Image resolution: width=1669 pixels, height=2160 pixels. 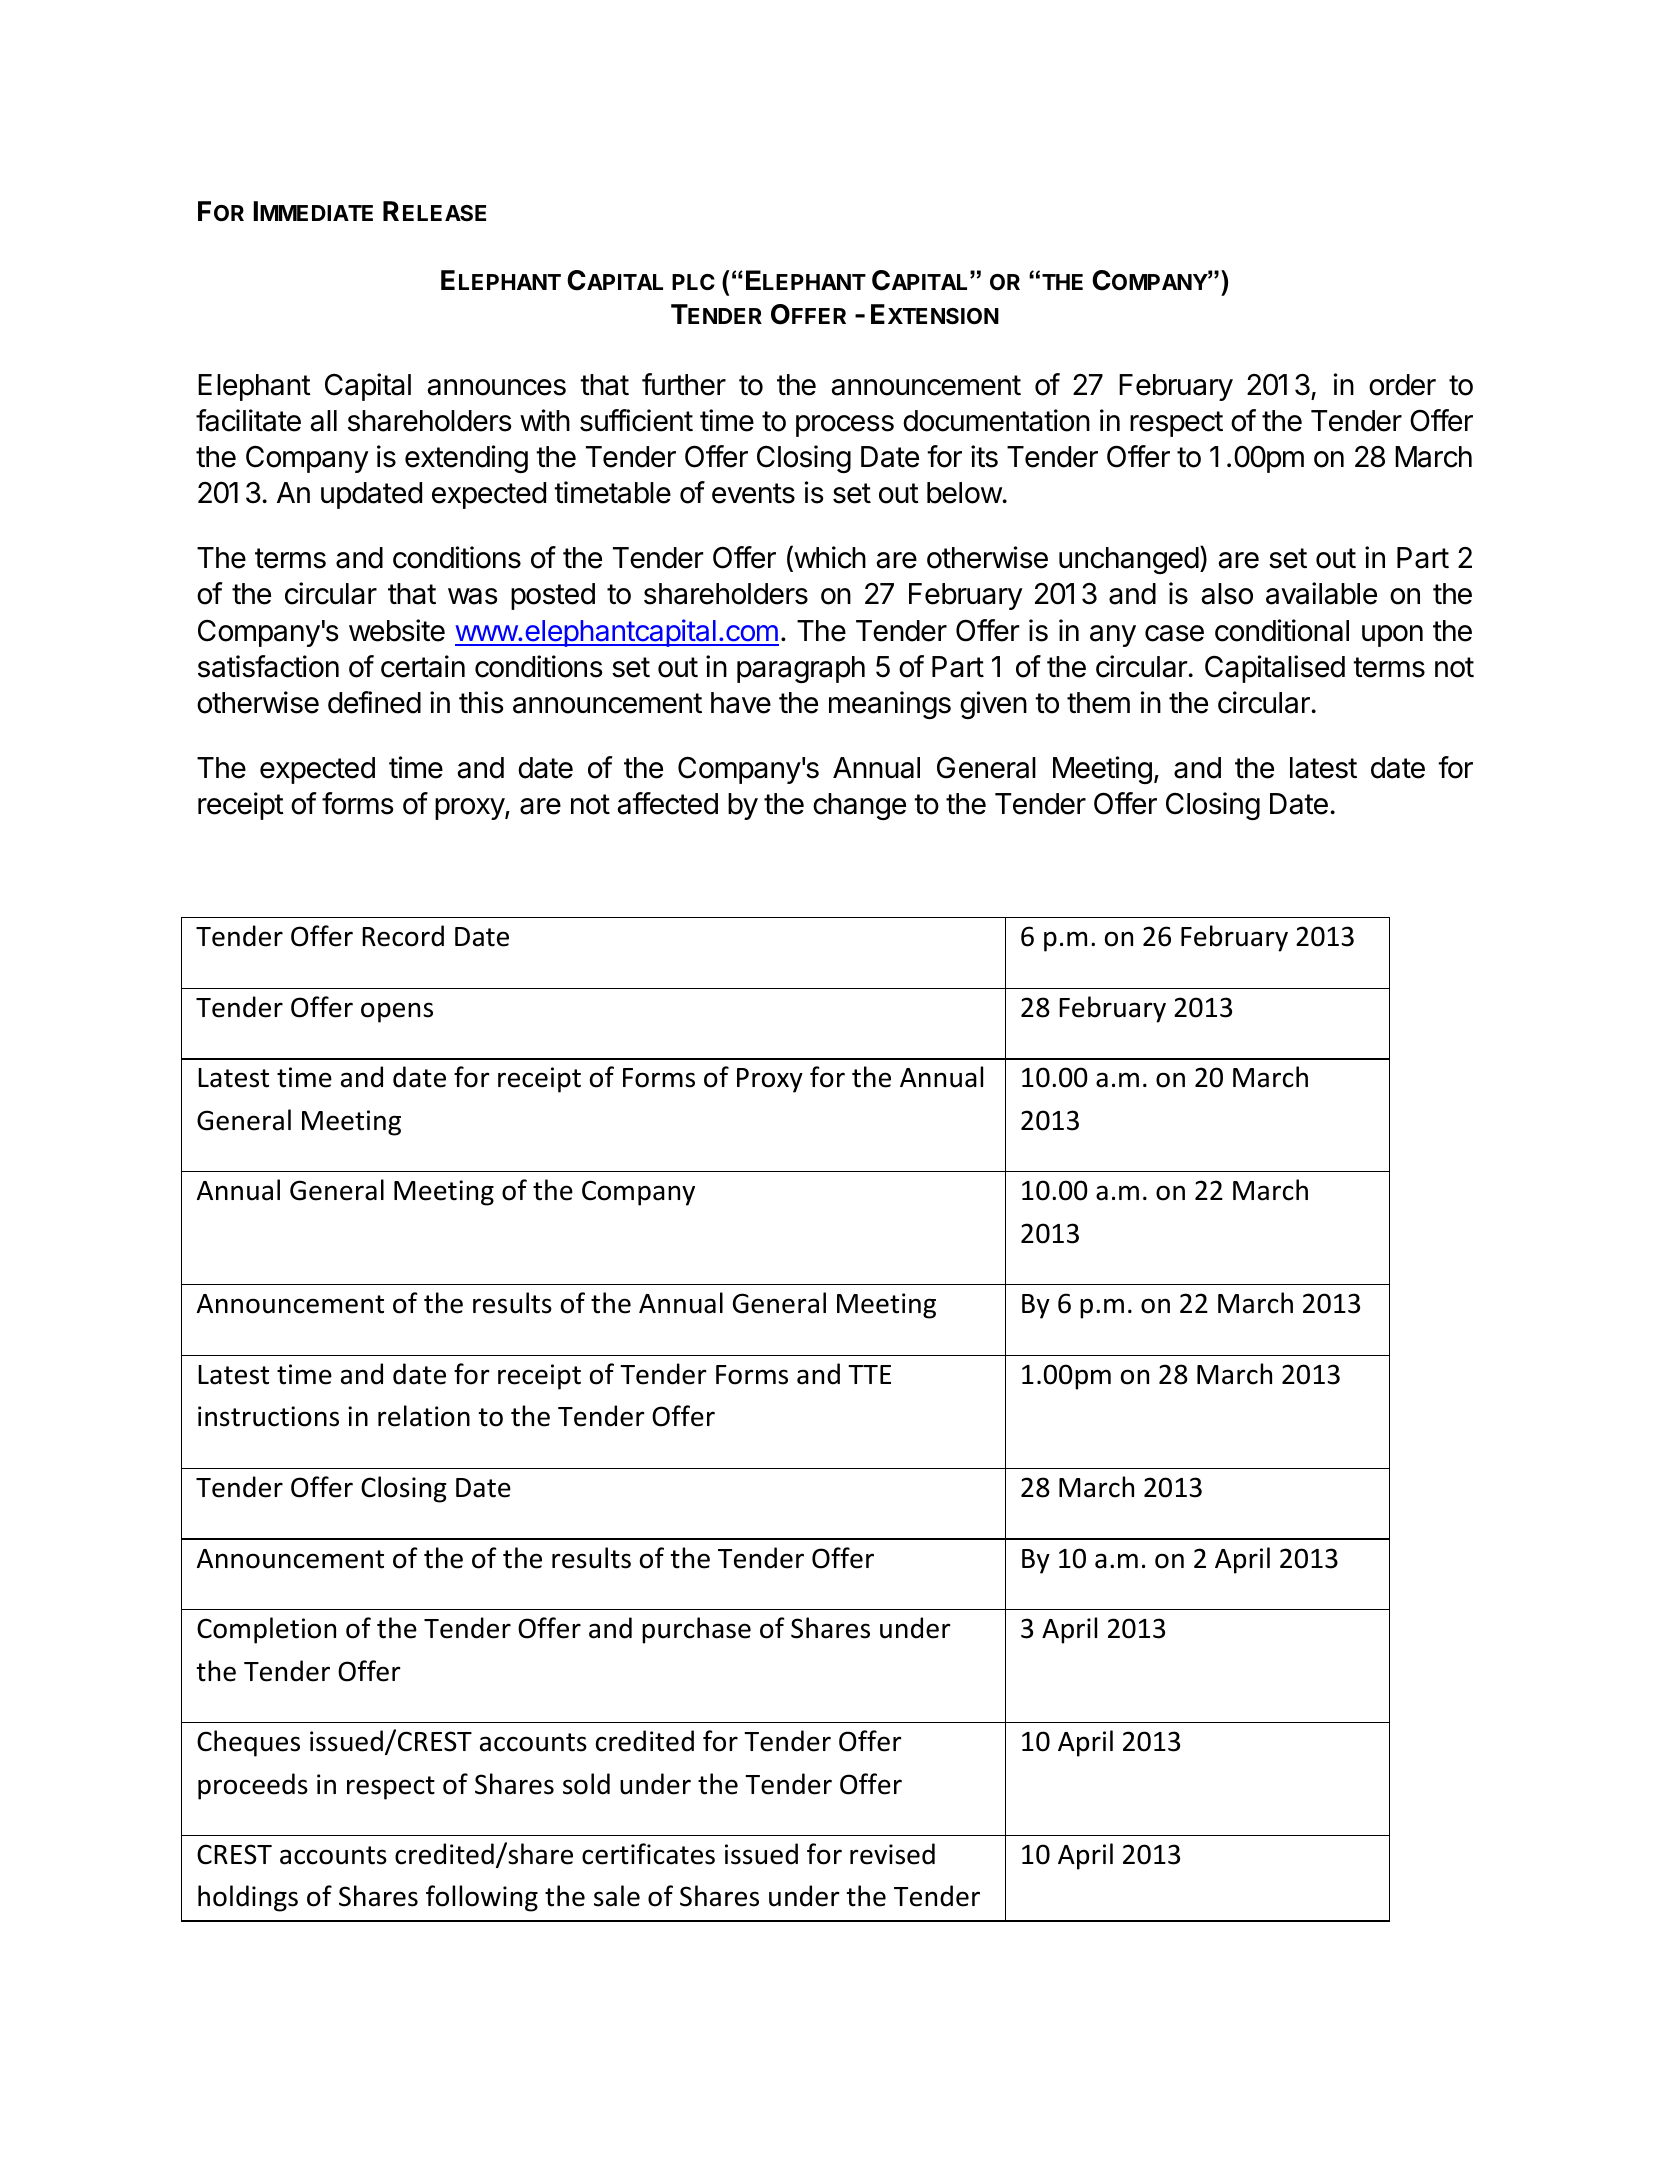 I want to click on order, so click(x=1402, y=385).
